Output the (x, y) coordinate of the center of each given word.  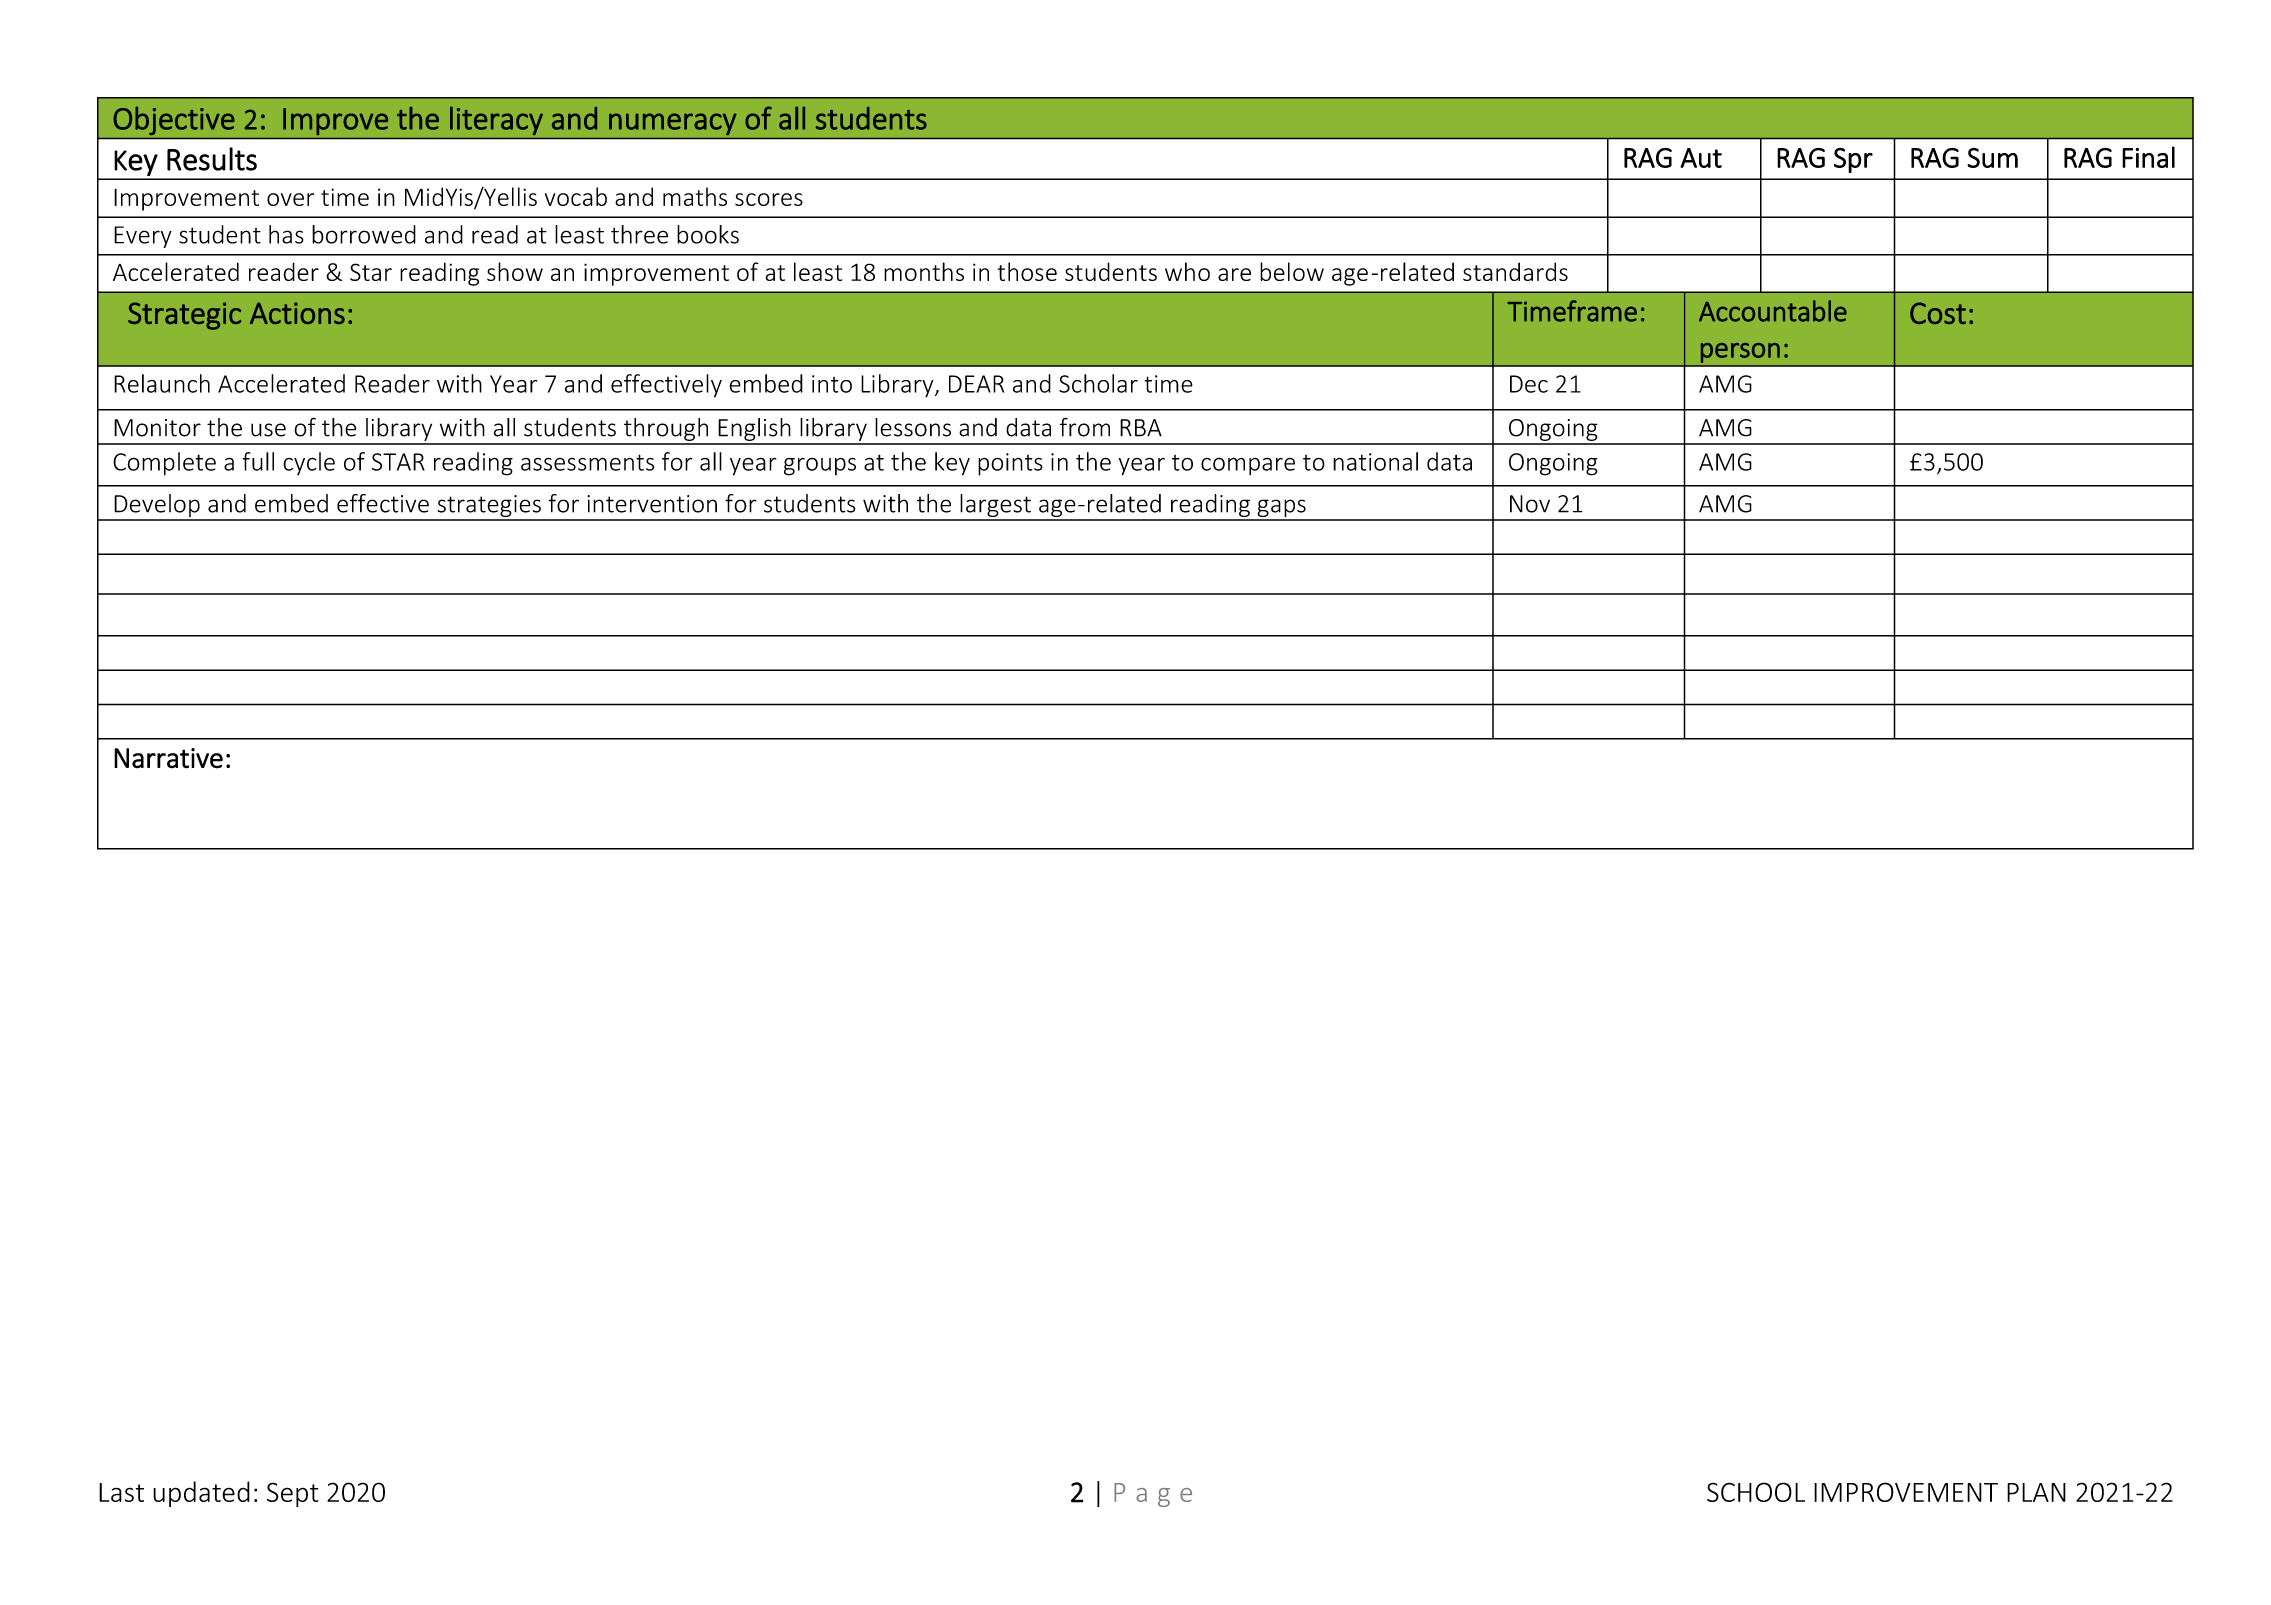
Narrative (168, 758)
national (1375, 461)
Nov (1530, 504)
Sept (293, 1494)
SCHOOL (1756, 1492)
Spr (1853, 160)
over (290, 199)
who (1187, 271)
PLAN (2036, 1492)
